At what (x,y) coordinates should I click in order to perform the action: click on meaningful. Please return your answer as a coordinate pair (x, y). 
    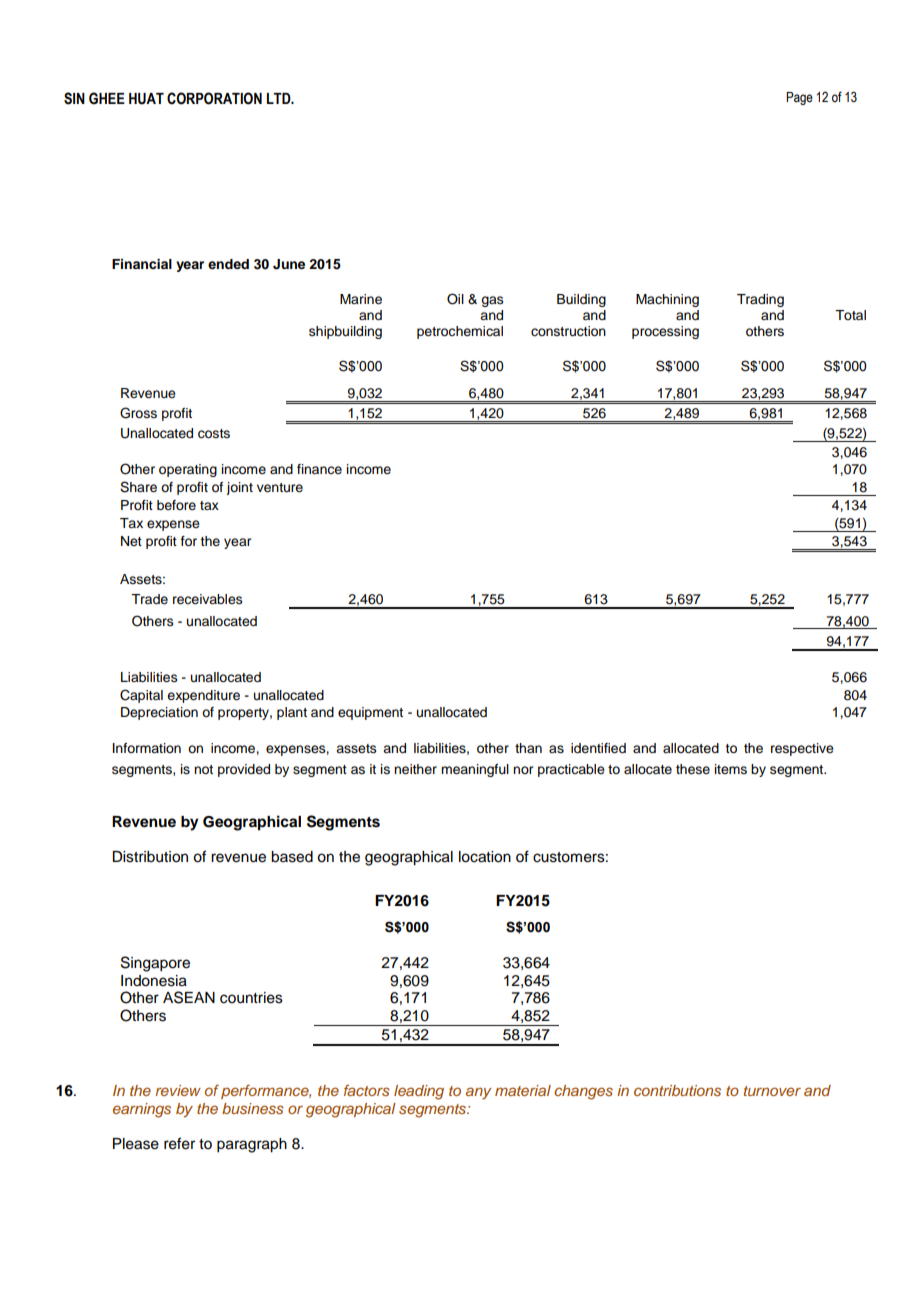
    Looking at the image, I should click on (475, 770).
